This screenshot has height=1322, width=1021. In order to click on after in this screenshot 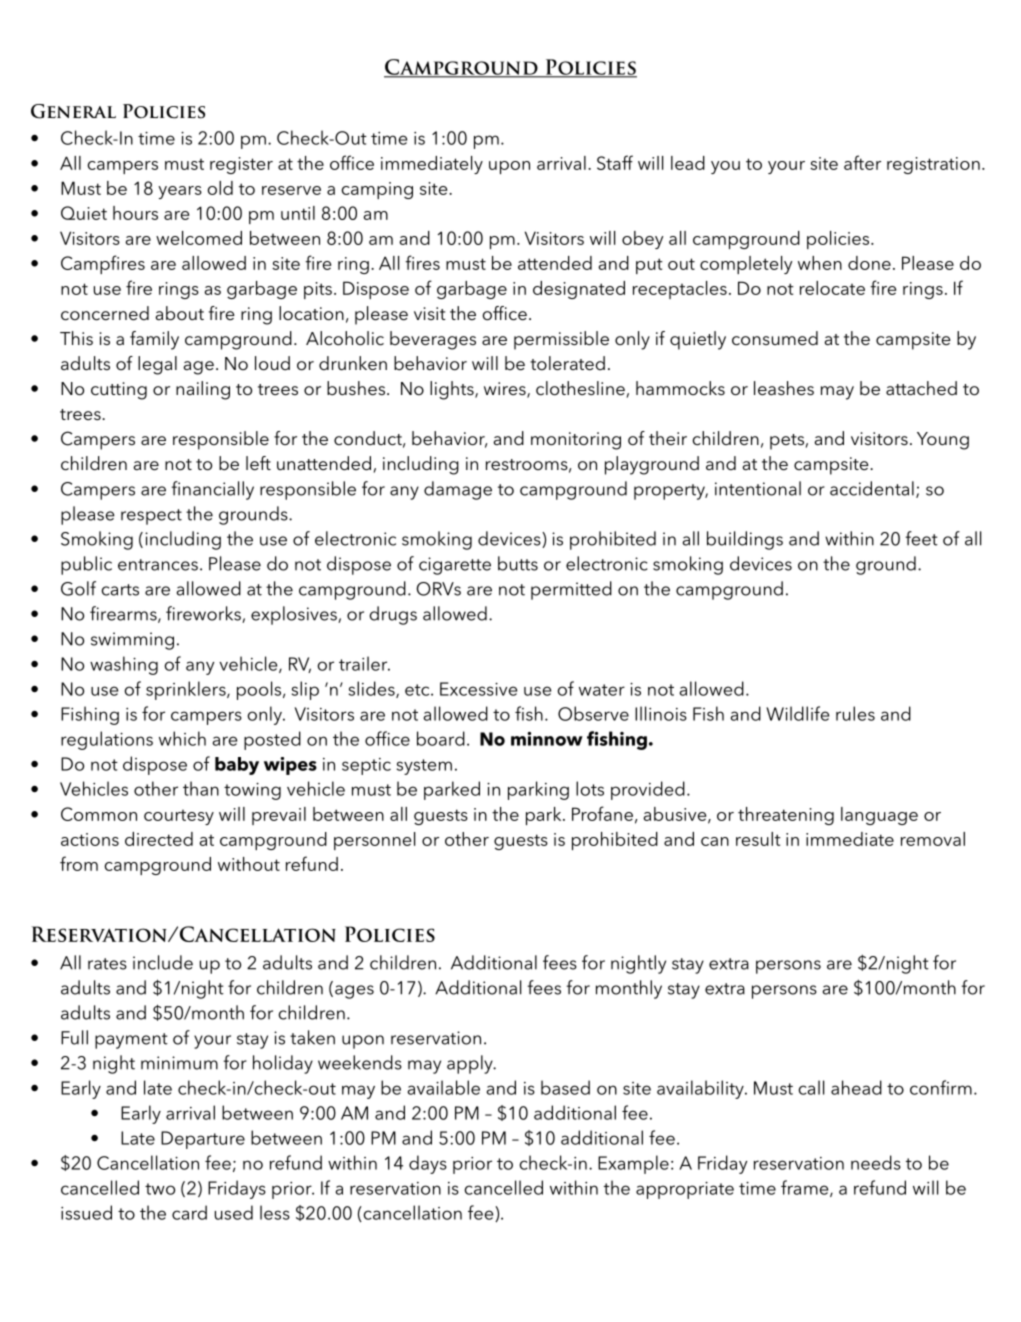, I will do `click(862, 162)`.
